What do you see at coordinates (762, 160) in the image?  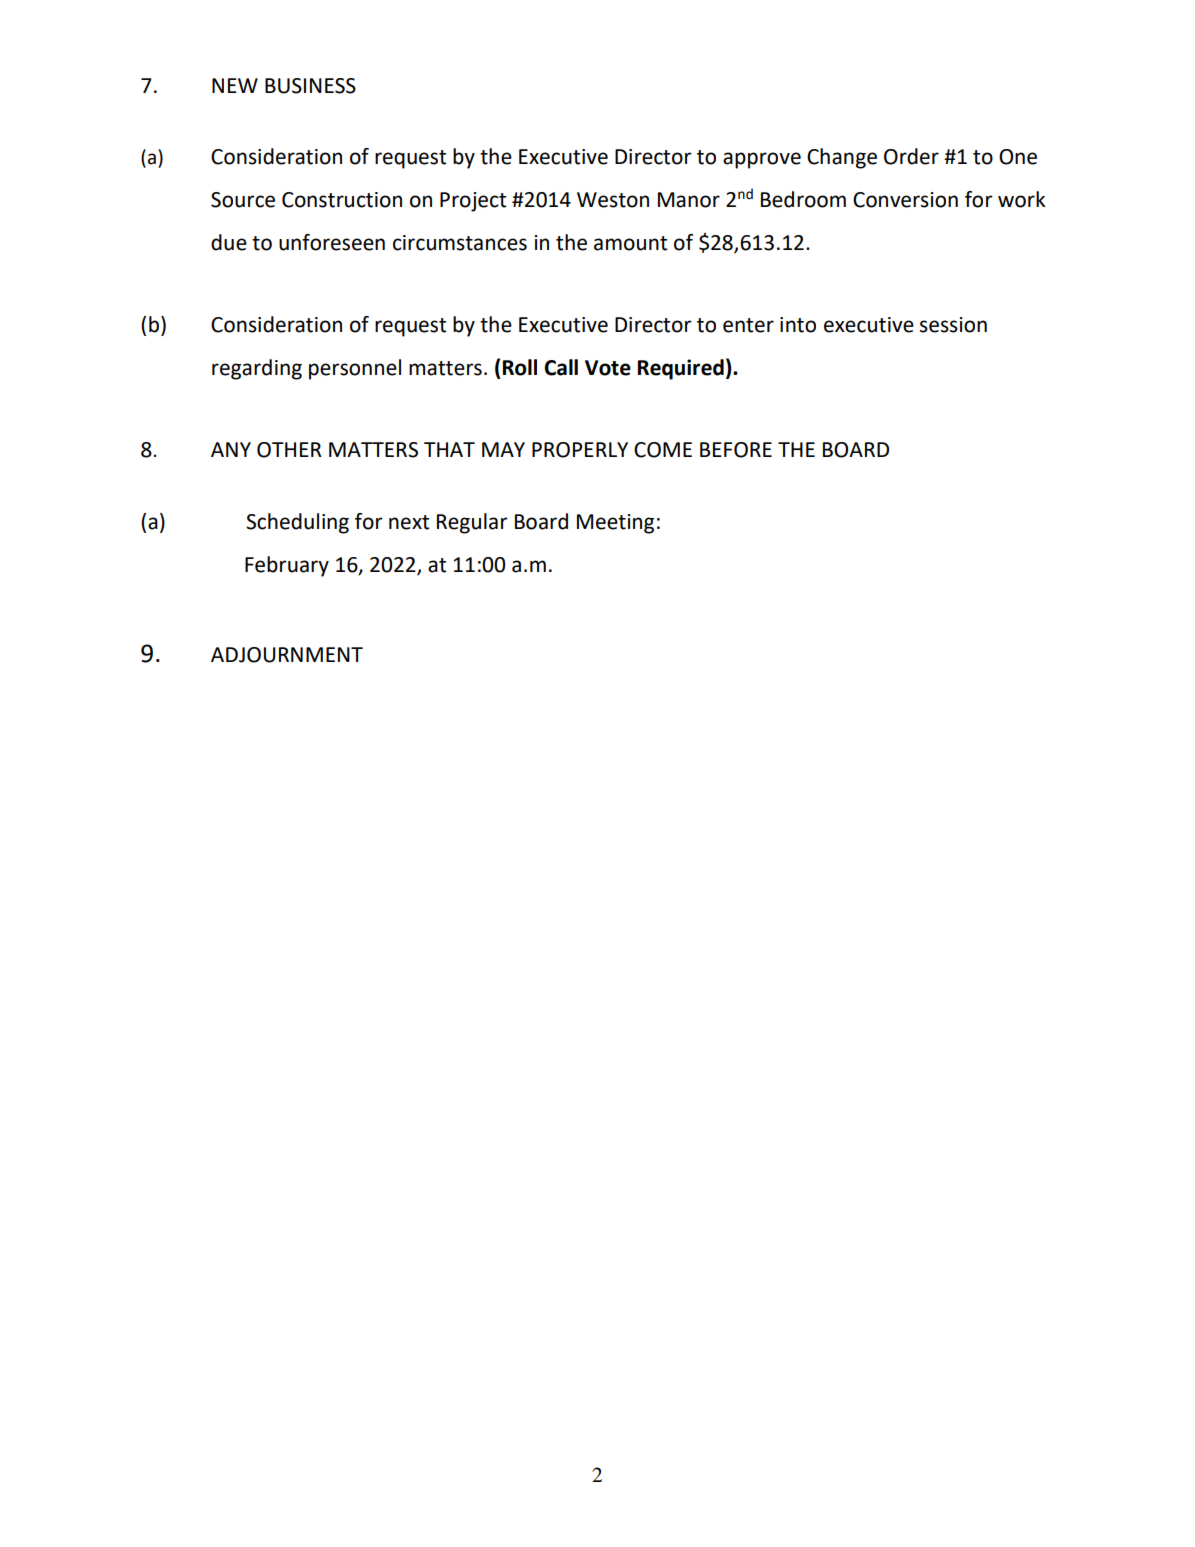 I see `approve` at bounding box center [762, 160].
